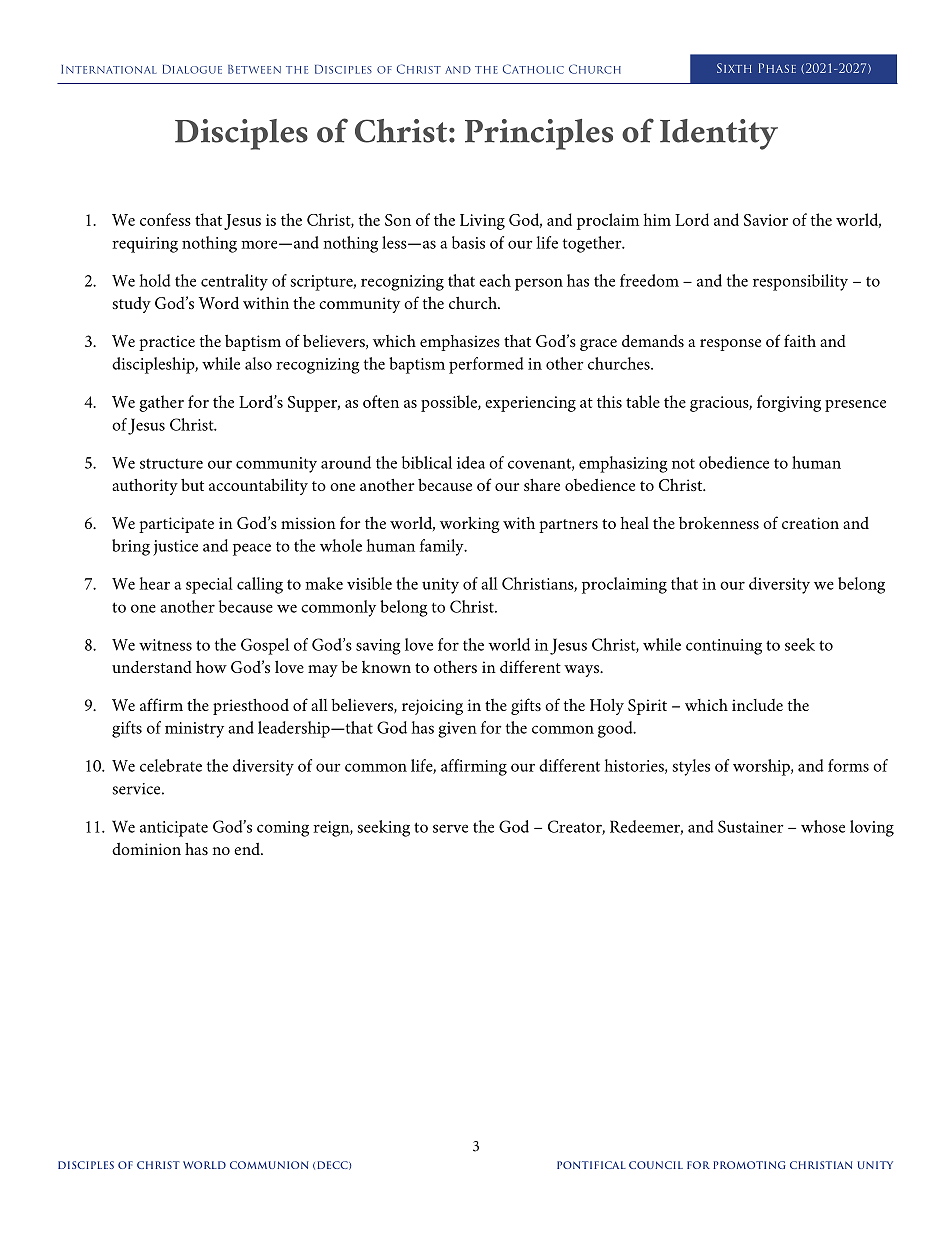  Describe the element at coordinates (751, 826) in the page. I see `Sustainer` at that location.
